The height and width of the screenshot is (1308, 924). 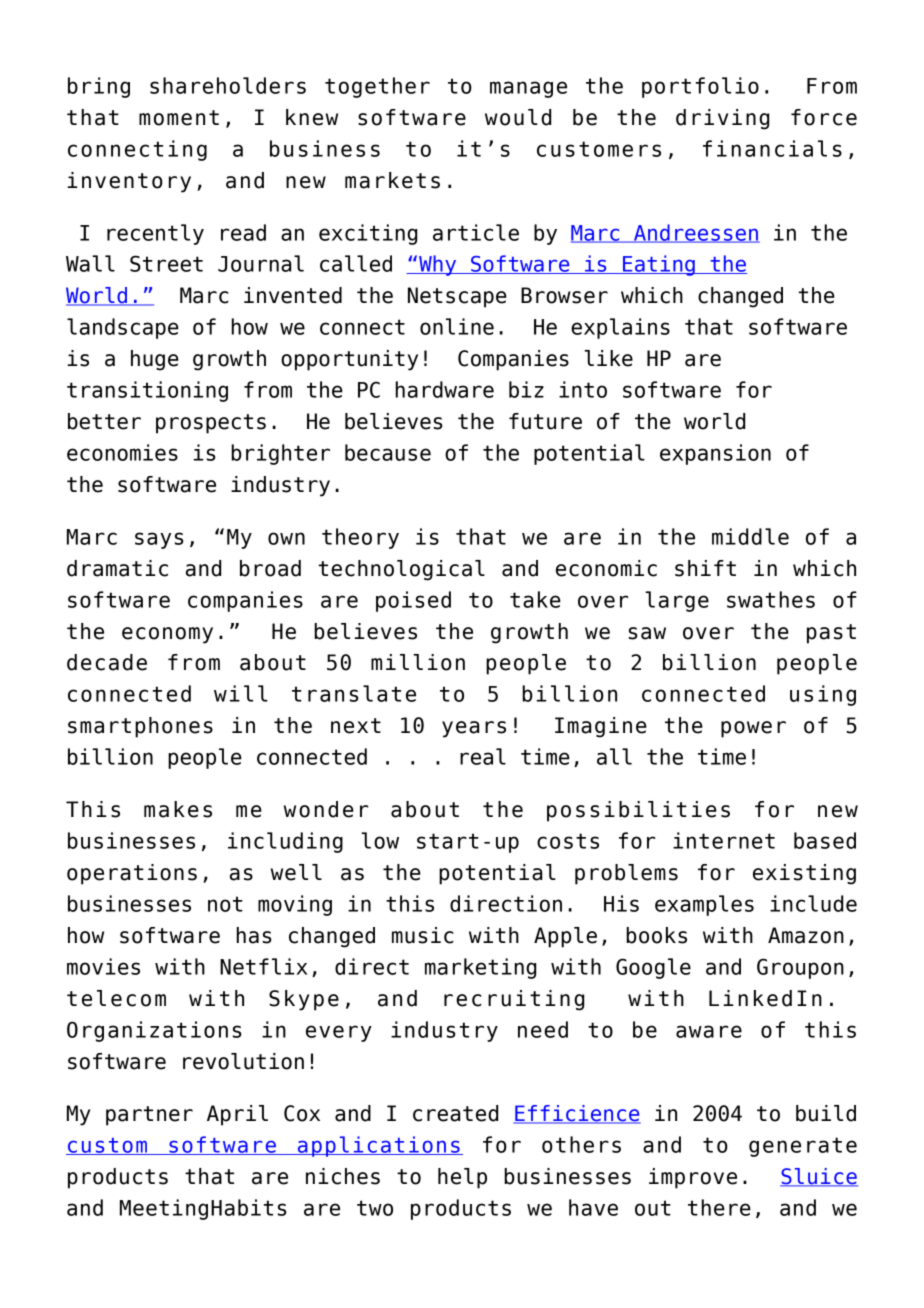 What do you see at coordinates (167, 635) in the screenshot?
I see `economy` at bounding box center [167, 635].
